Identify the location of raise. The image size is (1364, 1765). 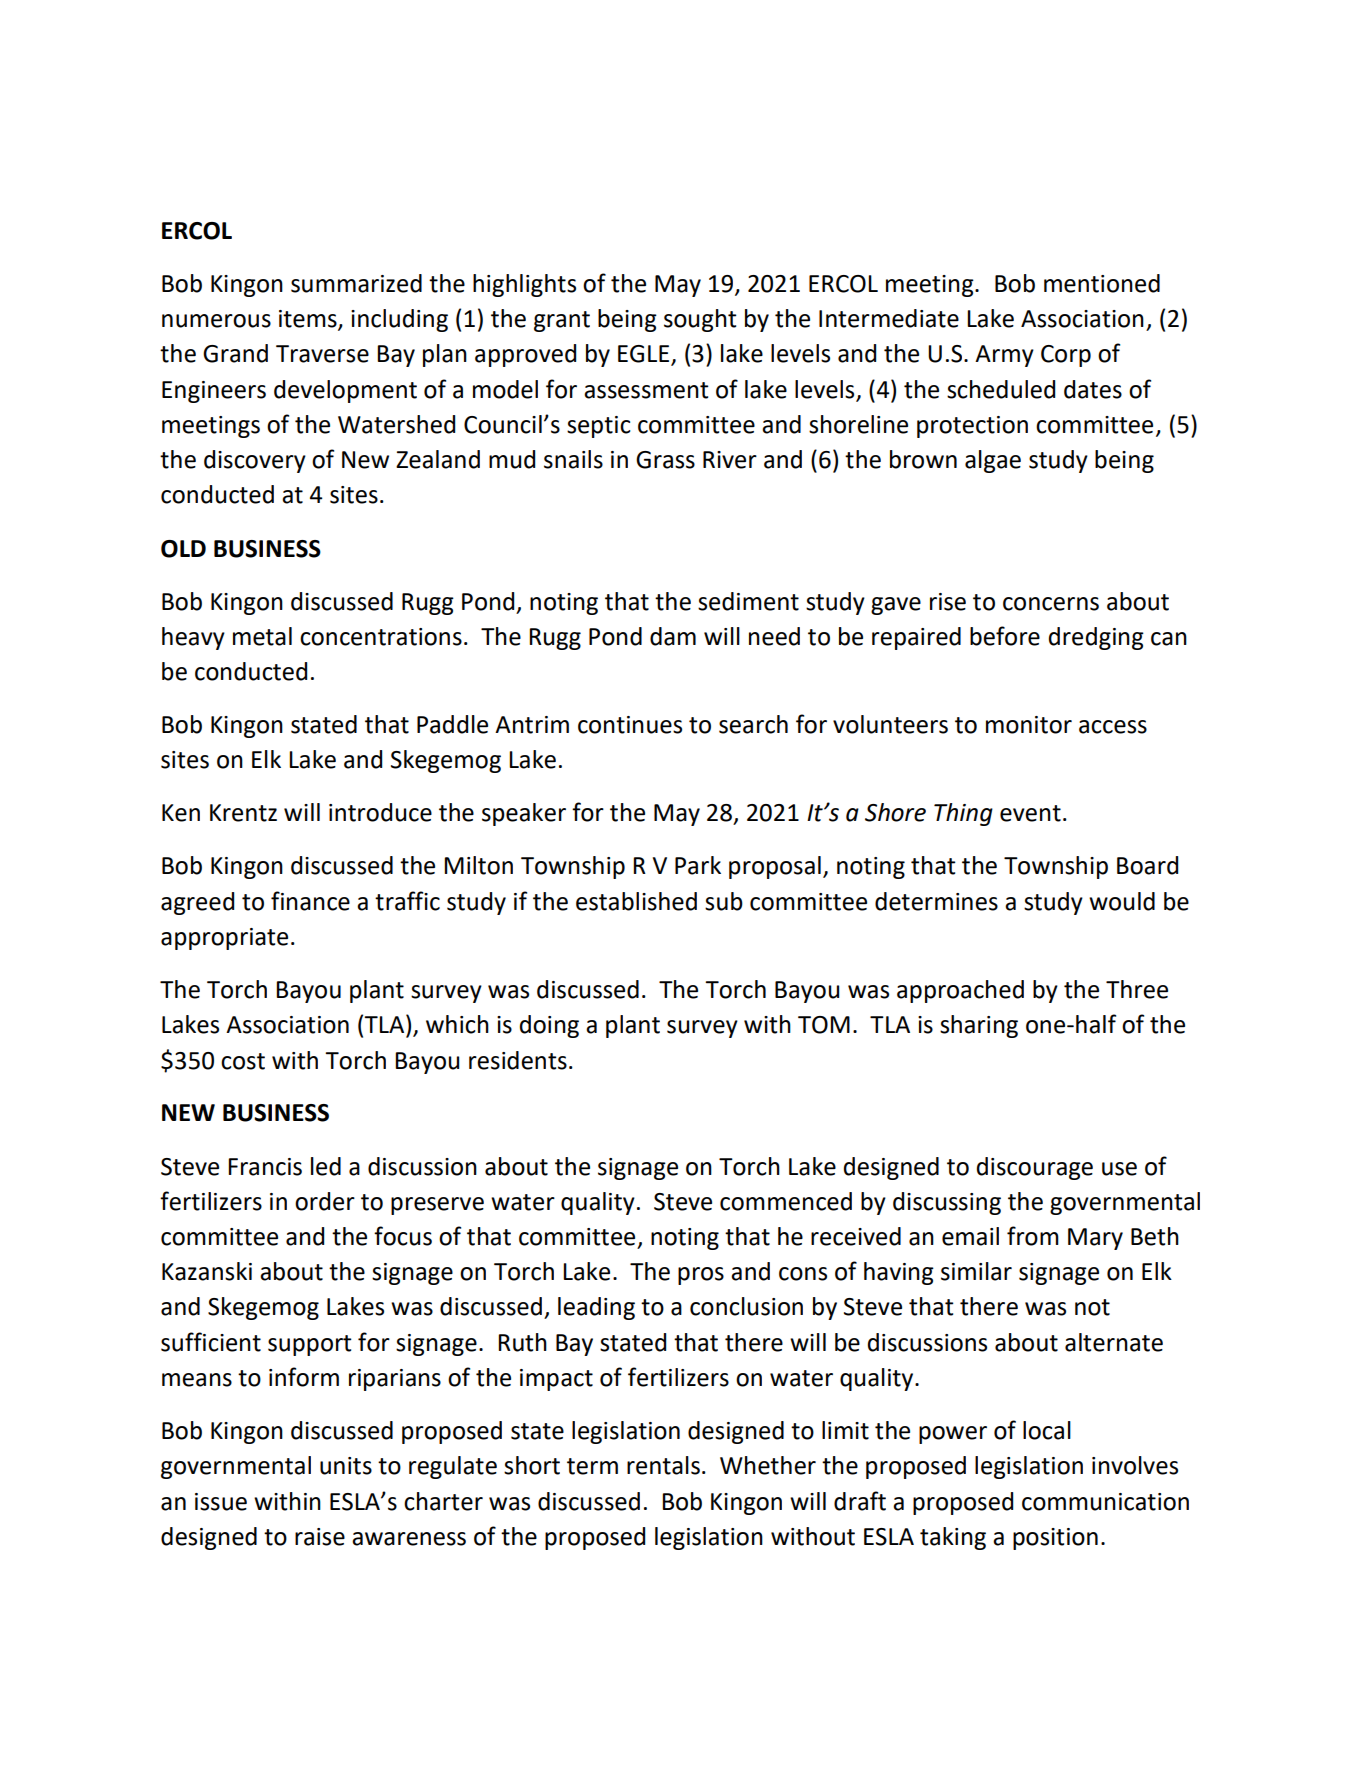
(320, 1537).
